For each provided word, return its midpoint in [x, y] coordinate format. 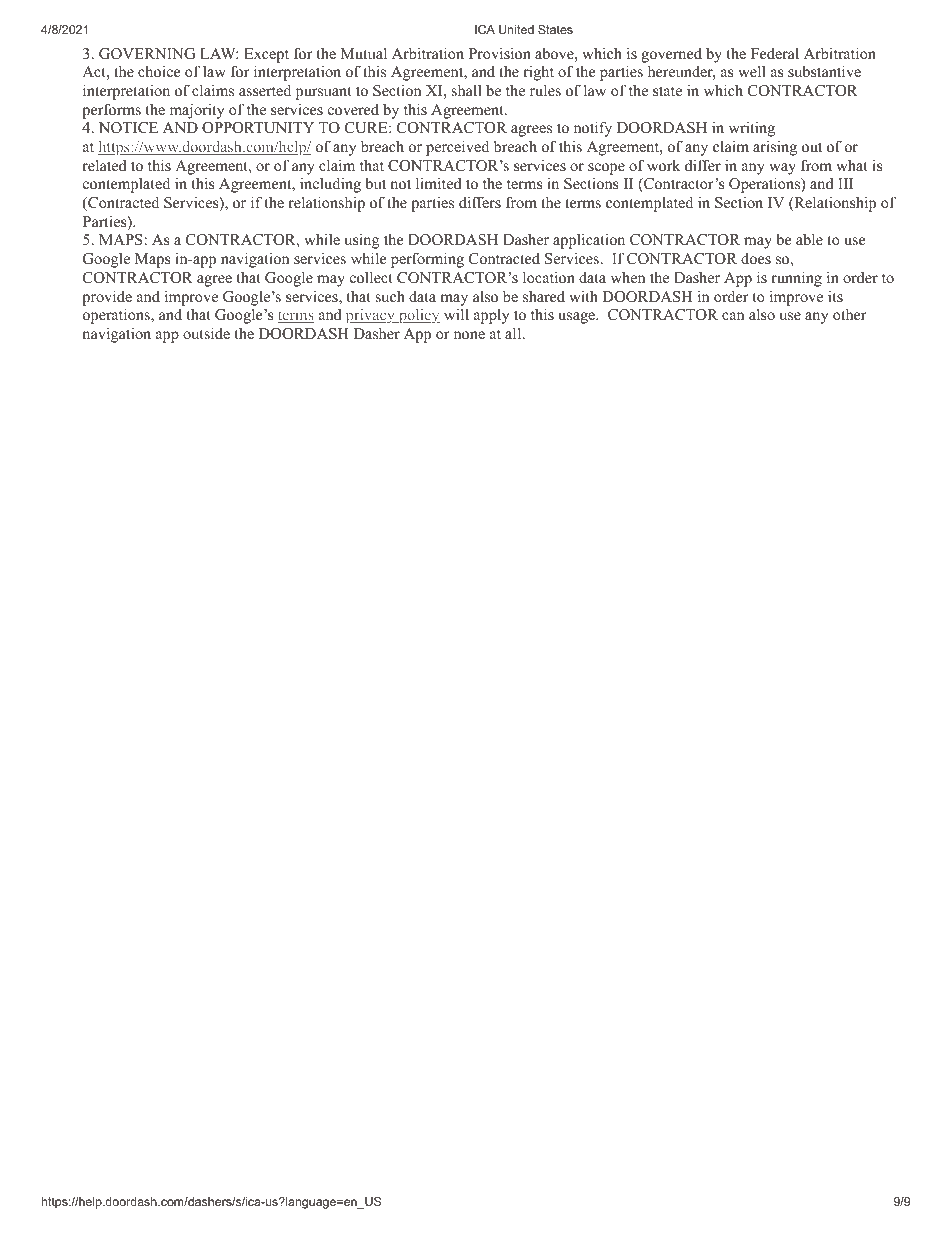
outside [206, 333]
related [104, 165]
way [782, 169]
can [733, 316]
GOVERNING [147, 54]
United [516, 29]
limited [439, 183]
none [469, 335]
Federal [775, 53]
